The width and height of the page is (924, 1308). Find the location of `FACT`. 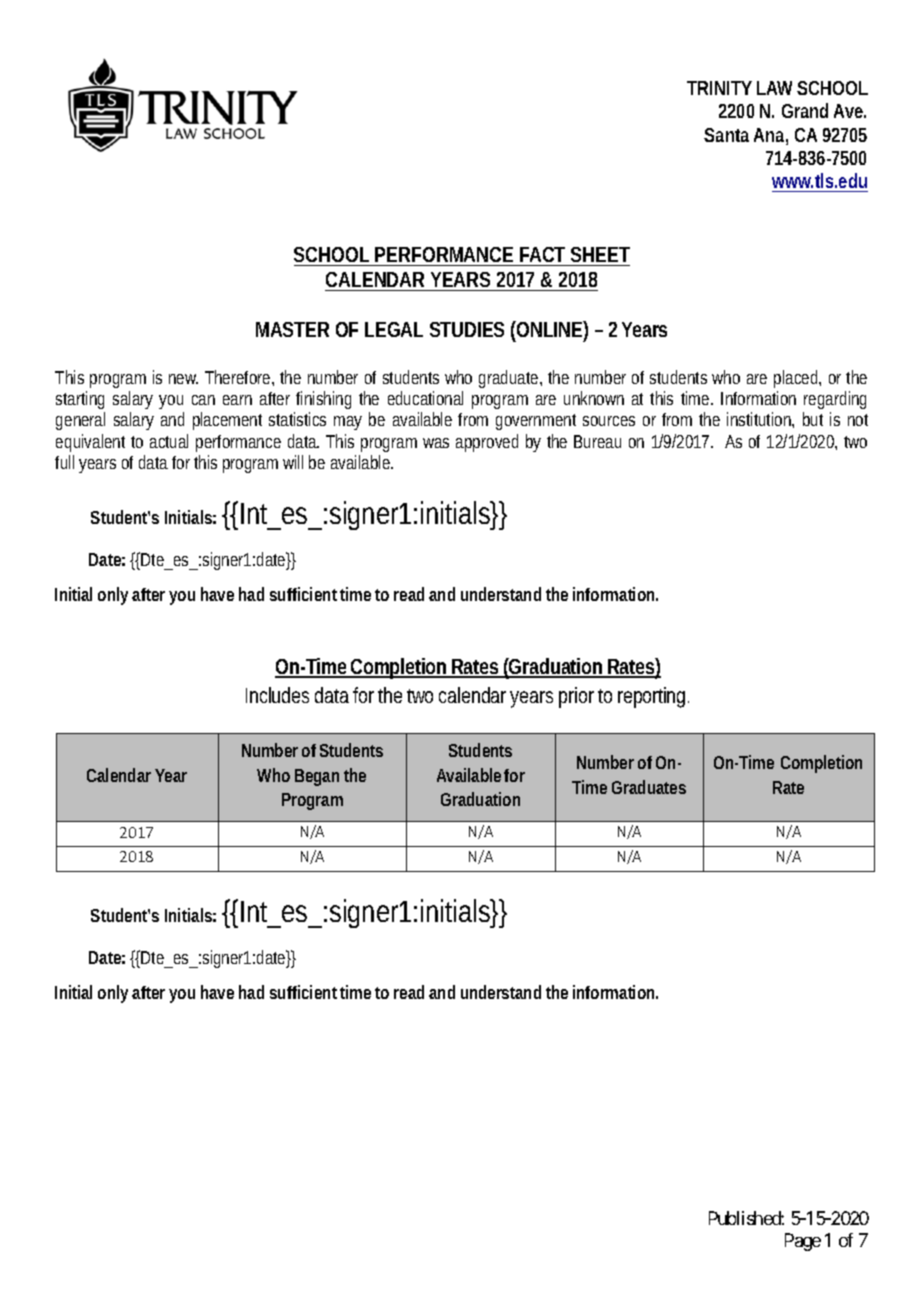

FACT is located at coordinates (542, 254).
